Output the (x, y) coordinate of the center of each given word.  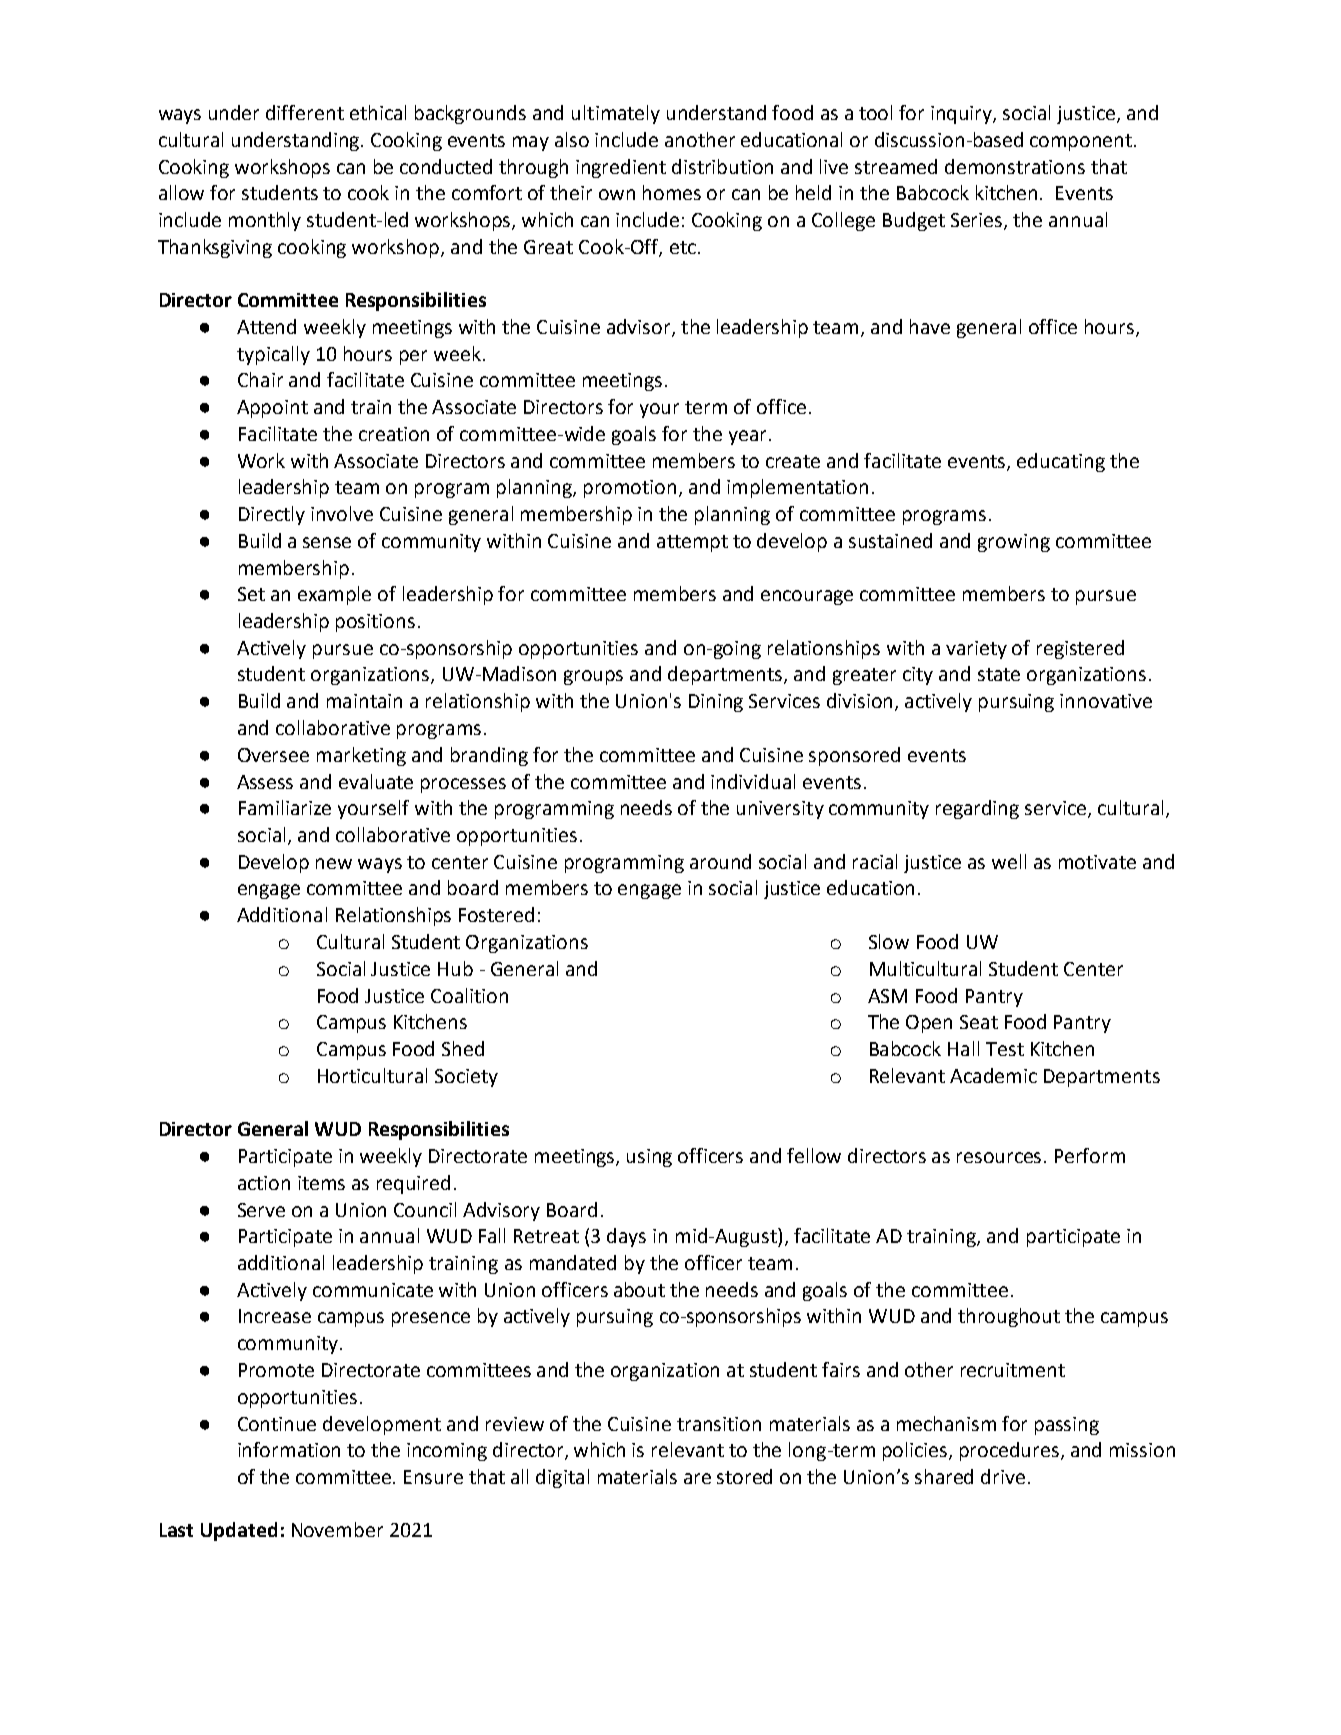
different (305, 112)
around (720, 861)
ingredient (621, 168)
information (289, 1449)
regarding (977, 809)
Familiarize (285, 807)
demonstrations (1015, 166)
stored (744, 1476)
